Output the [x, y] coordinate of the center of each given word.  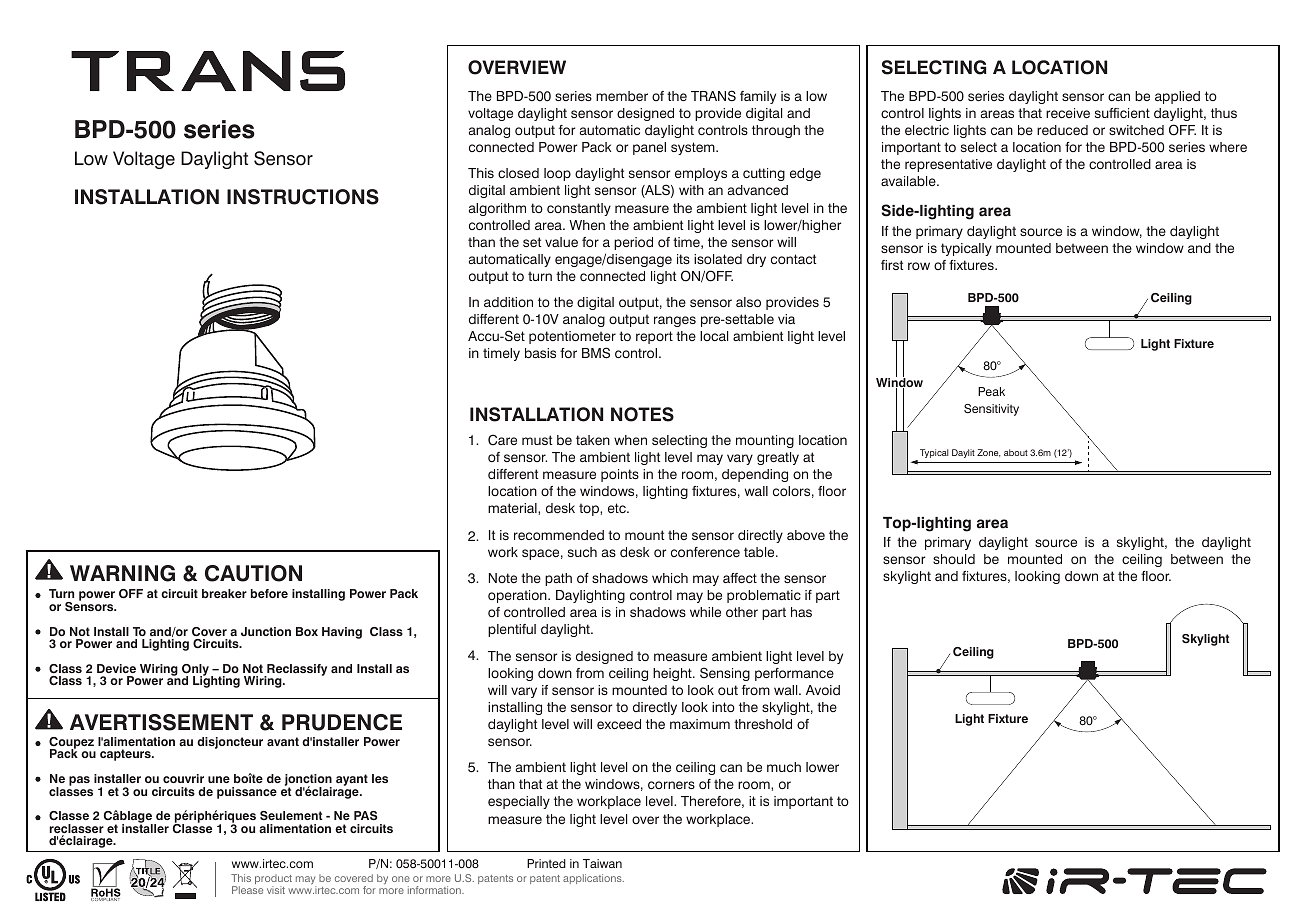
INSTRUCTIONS [303, 197]
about [1016, 452]
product [273, 880]
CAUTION [253, 573]
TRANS [713, 96]
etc [618, 508]
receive [1068, 113]
